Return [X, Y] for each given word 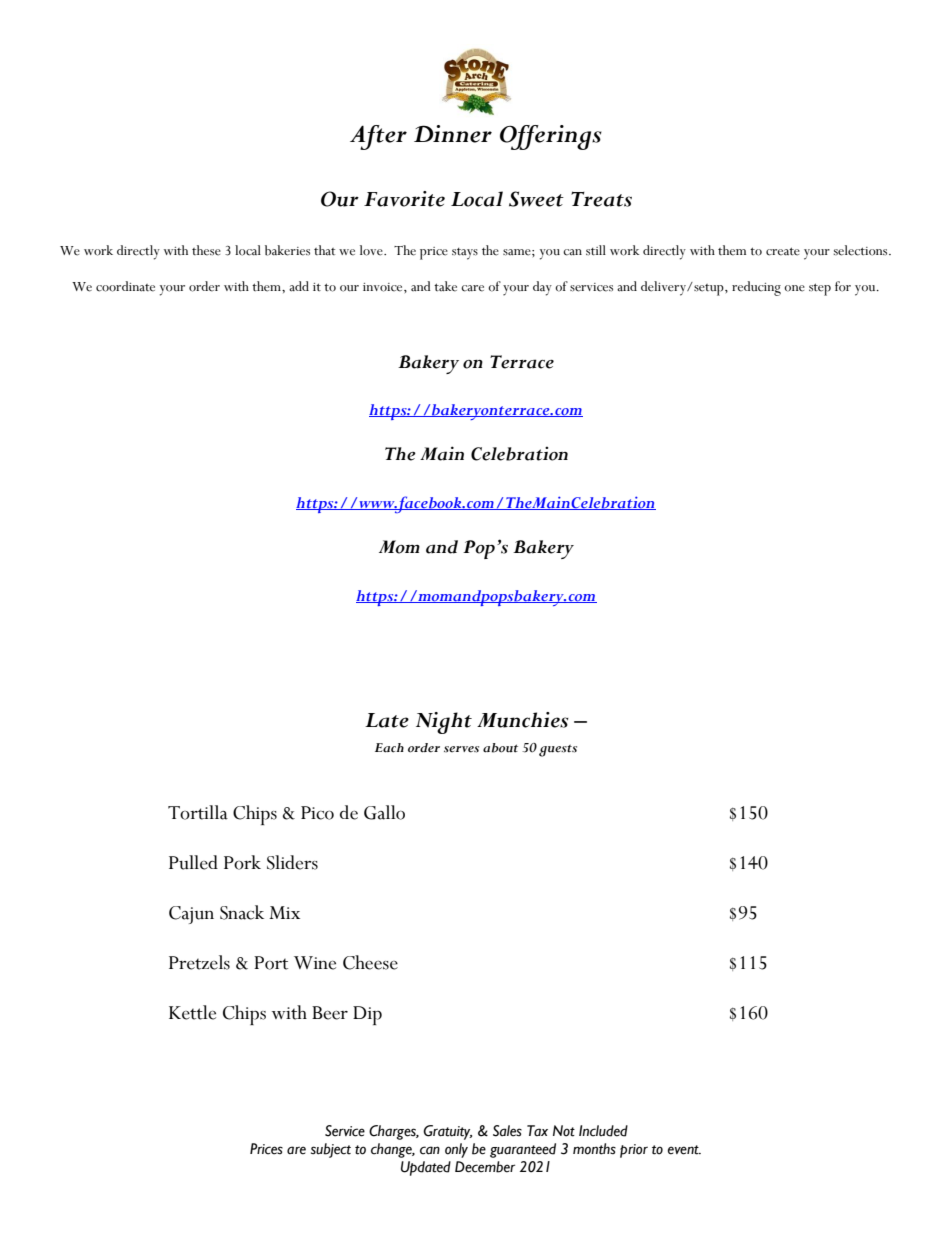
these [206, 250]
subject [331, 1150]
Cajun [191, 915]
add [299, 286]
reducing [756, 288]
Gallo [384, 812]
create [783, 251]
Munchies [523, 720]
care [472, 288]
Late [387, 720]
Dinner [453, 134]
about [500, 748]
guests [558, 751]
